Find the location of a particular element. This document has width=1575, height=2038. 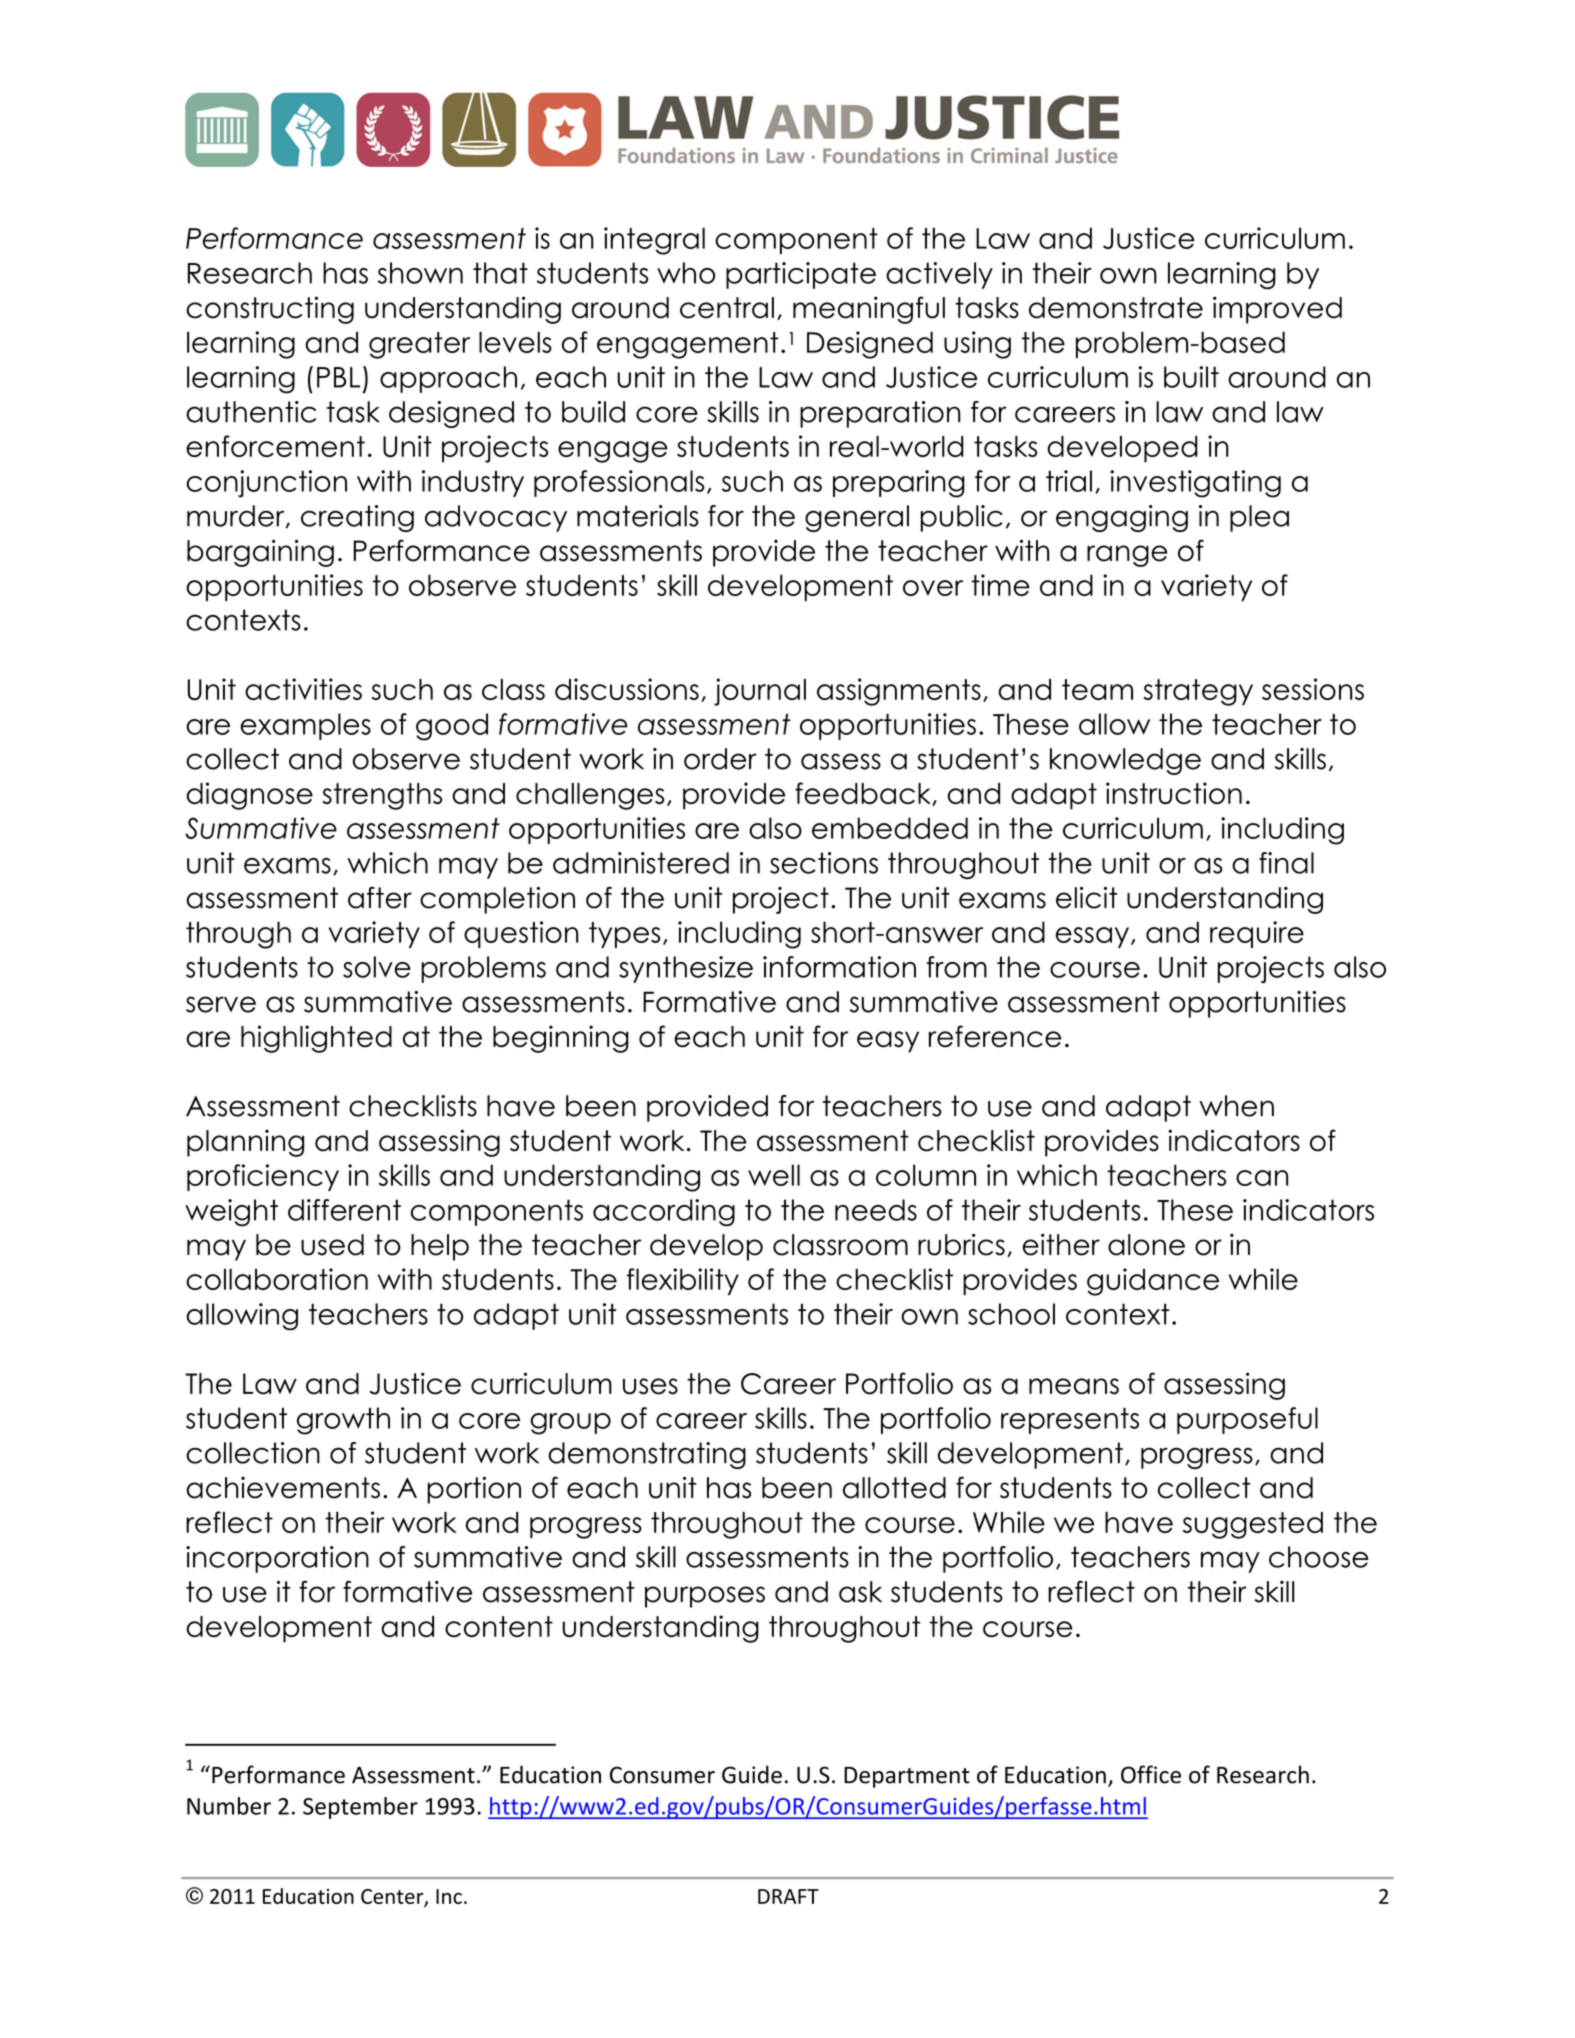

well is located at coordinates (774, 1175).
